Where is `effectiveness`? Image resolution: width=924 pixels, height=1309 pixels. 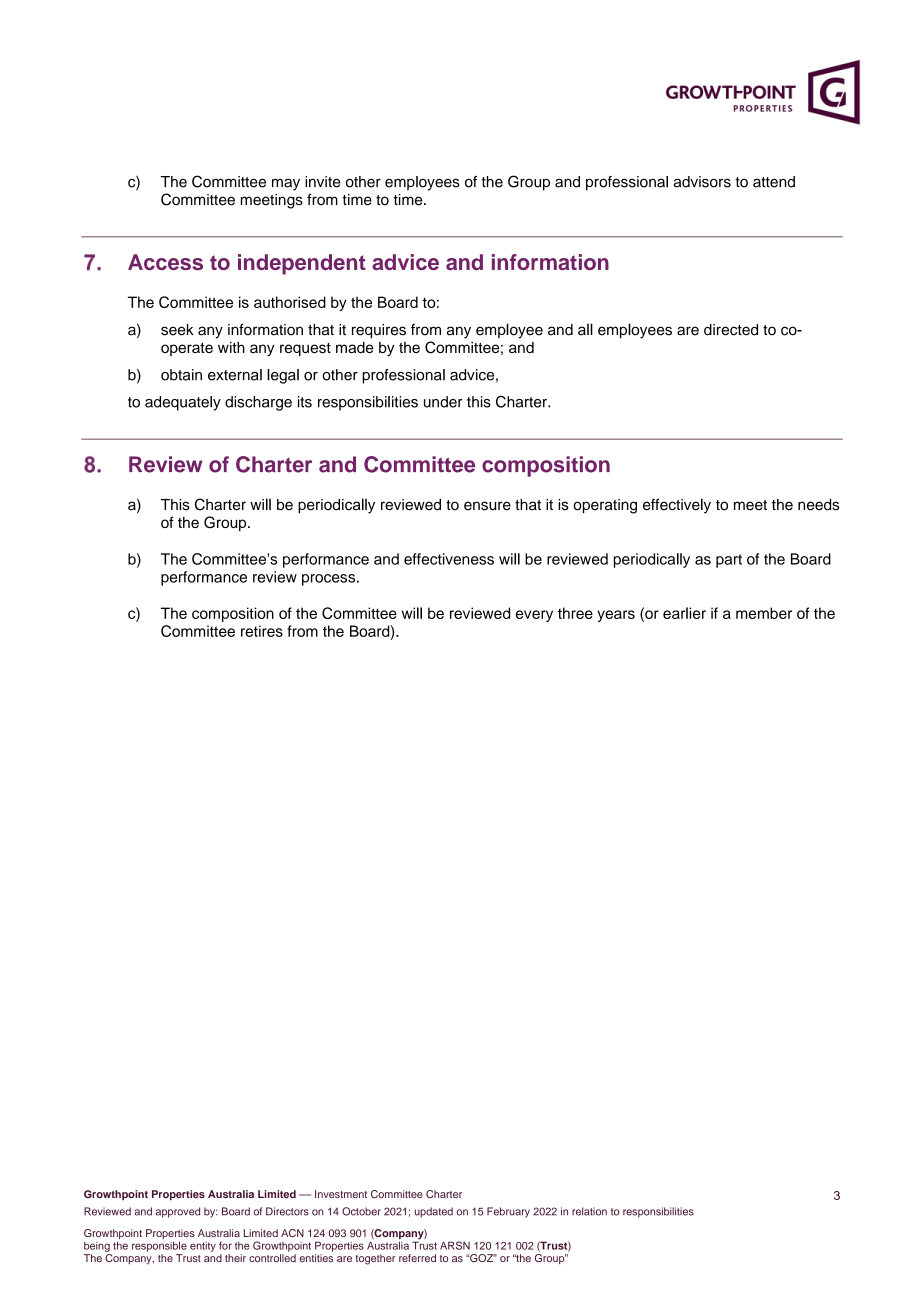
effectiveness is located at coordinates (449, 559).
